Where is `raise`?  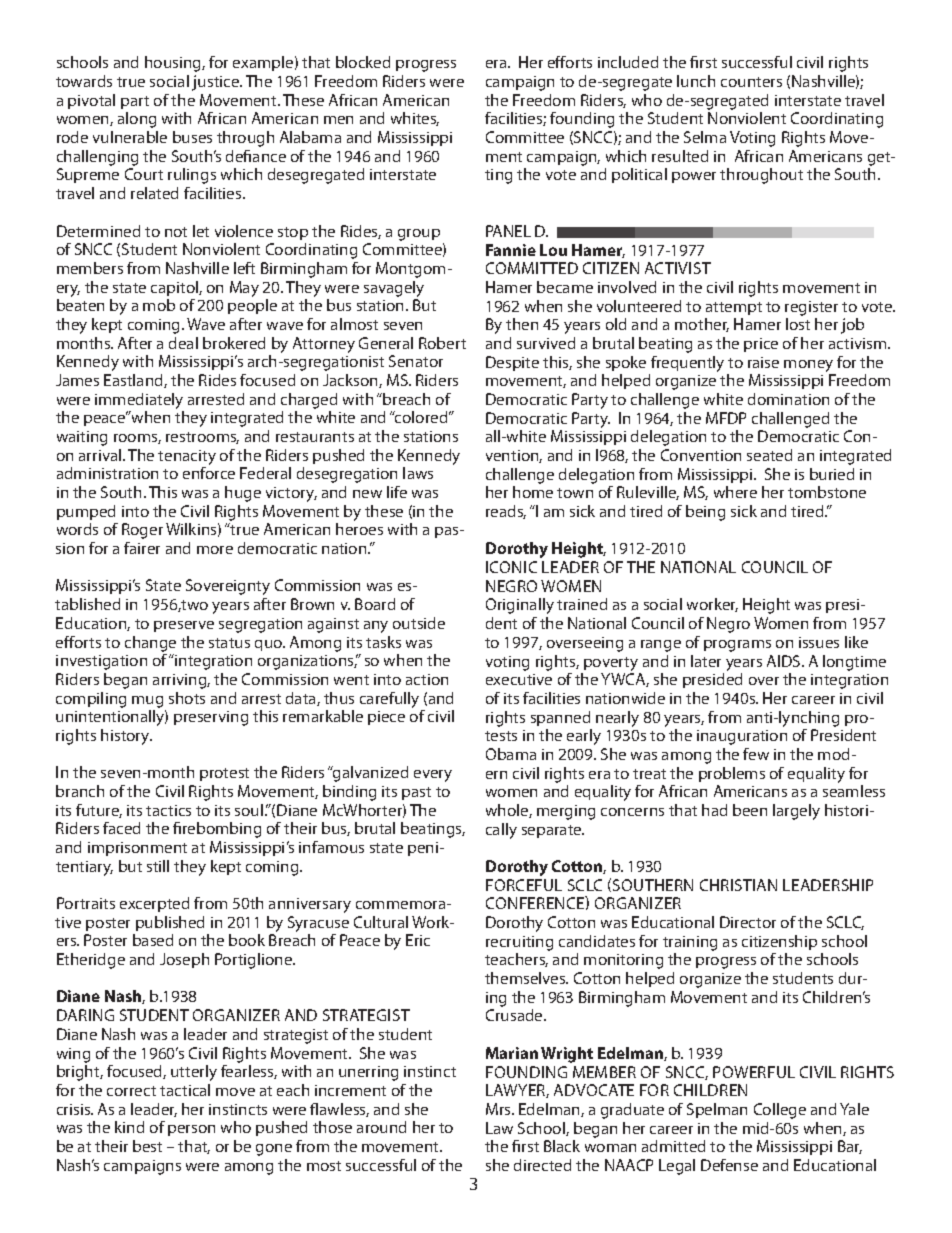 raise is located at coordinates (763, 362).
